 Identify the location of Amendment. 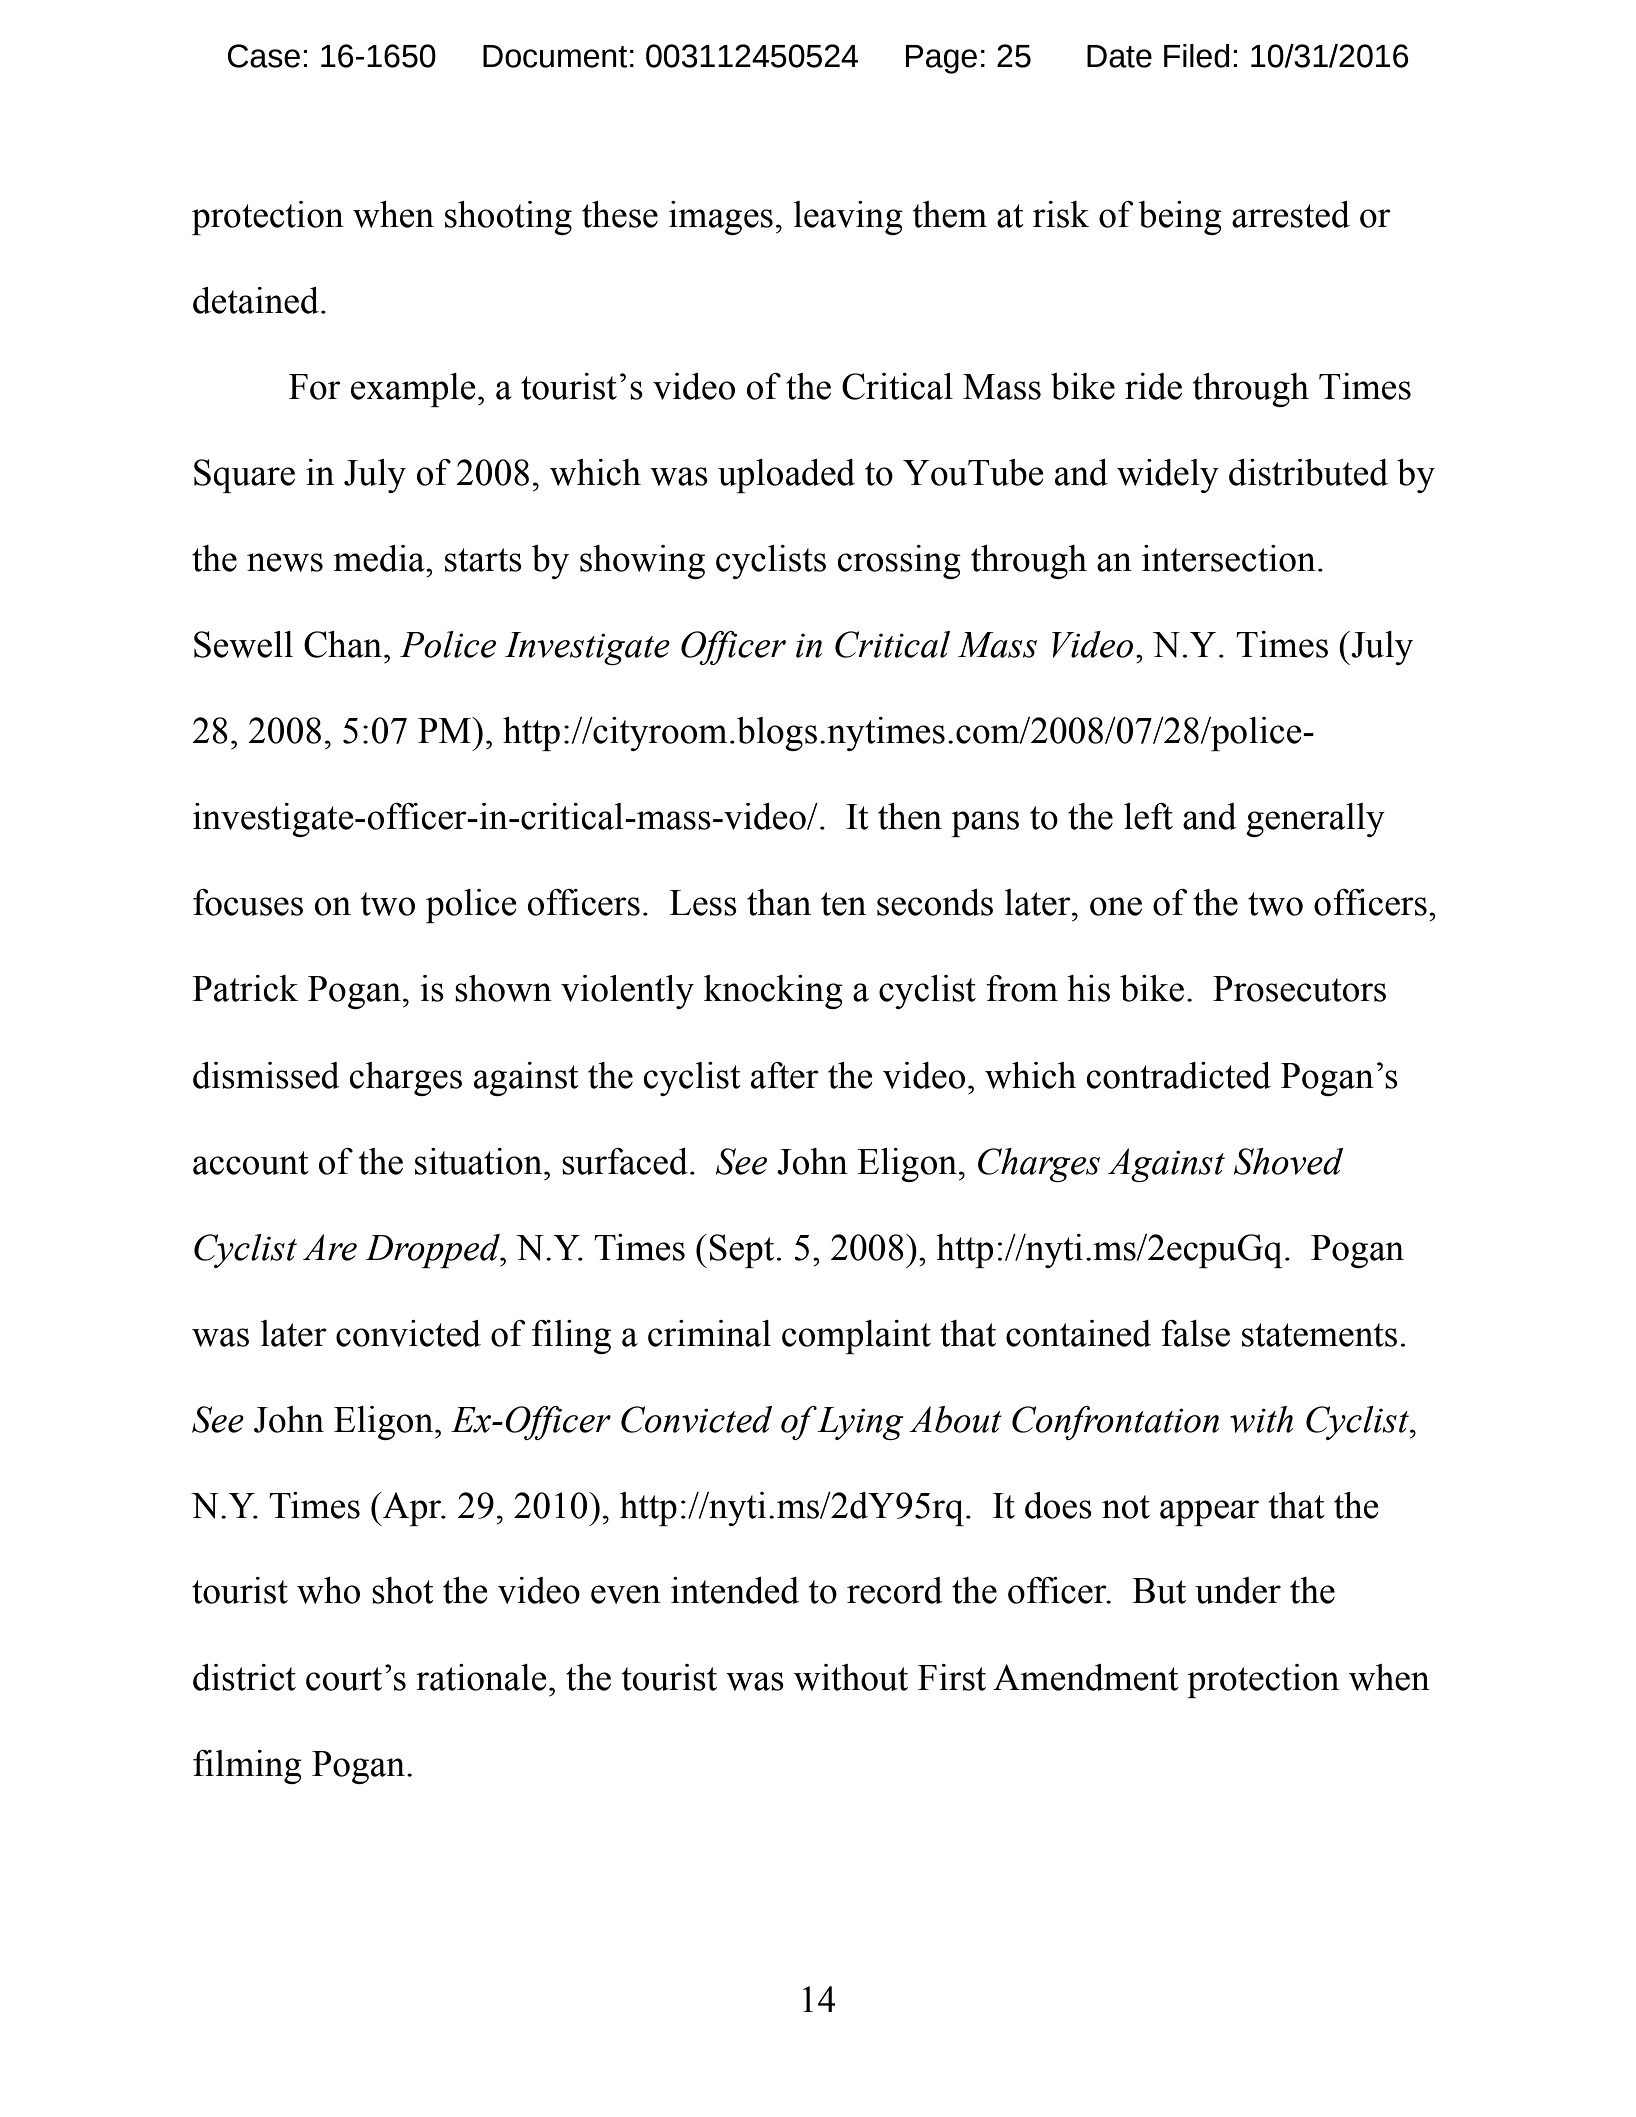
(1086, 1677).
